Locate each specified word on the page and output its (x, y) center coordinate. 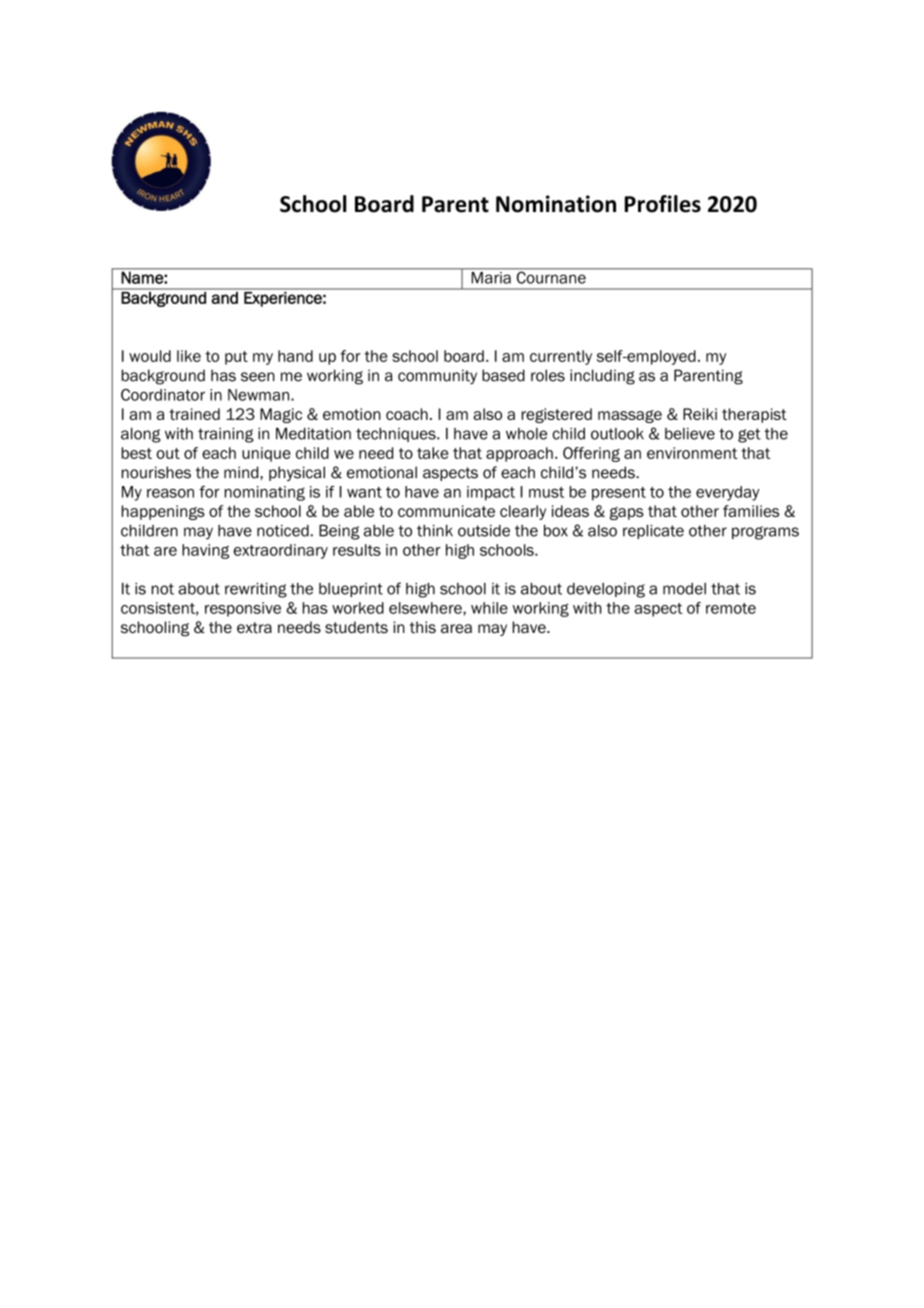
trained (194, 414)
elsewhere (426, 608)
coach (407, 414)
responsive (243, 609)
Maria (491, 276)
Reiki (700, 414)
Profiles (663, 204)
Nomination (556, 204)
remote (731, 608)
